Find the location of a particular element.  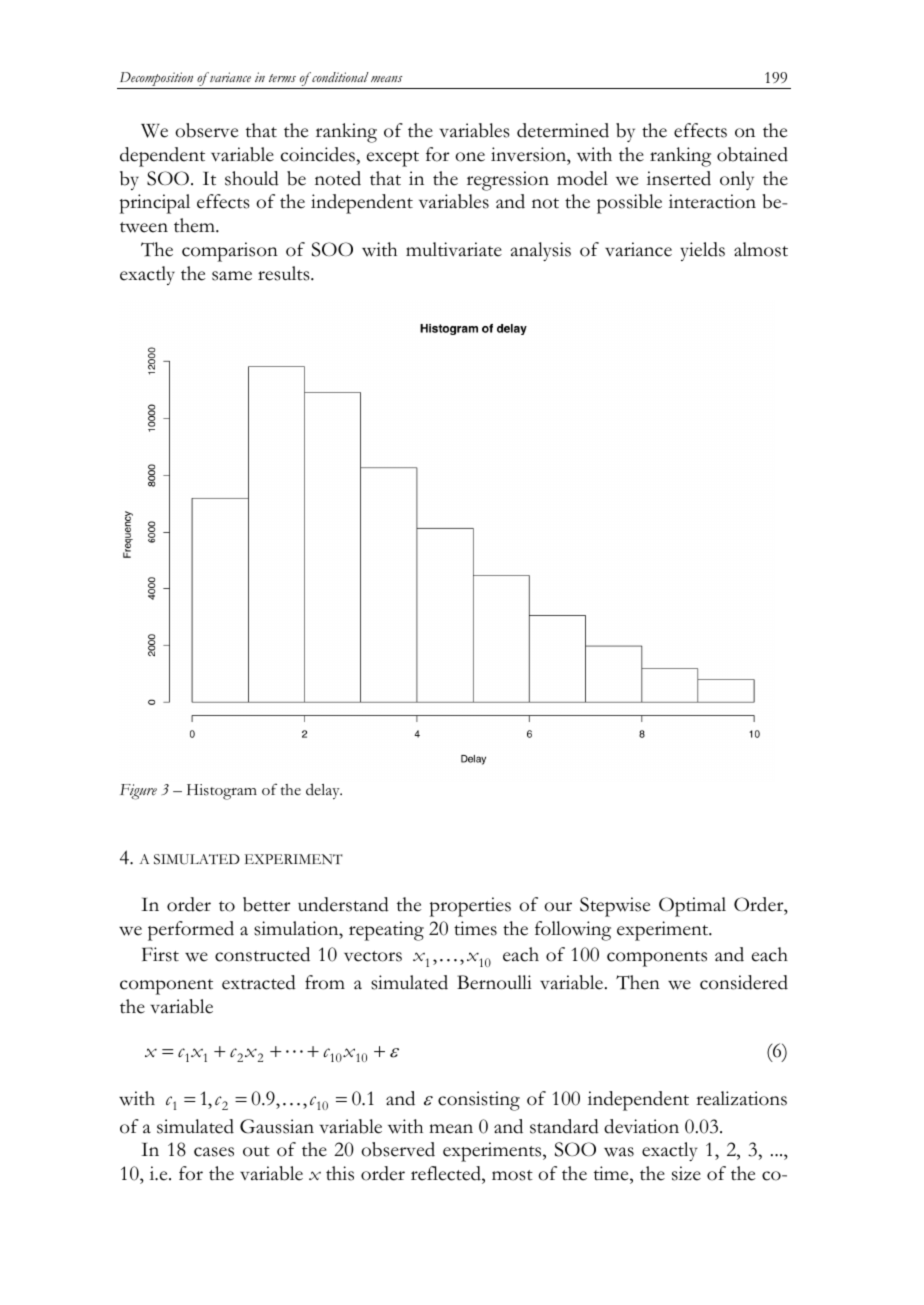

inserted is located at coordinates (679, 178).
